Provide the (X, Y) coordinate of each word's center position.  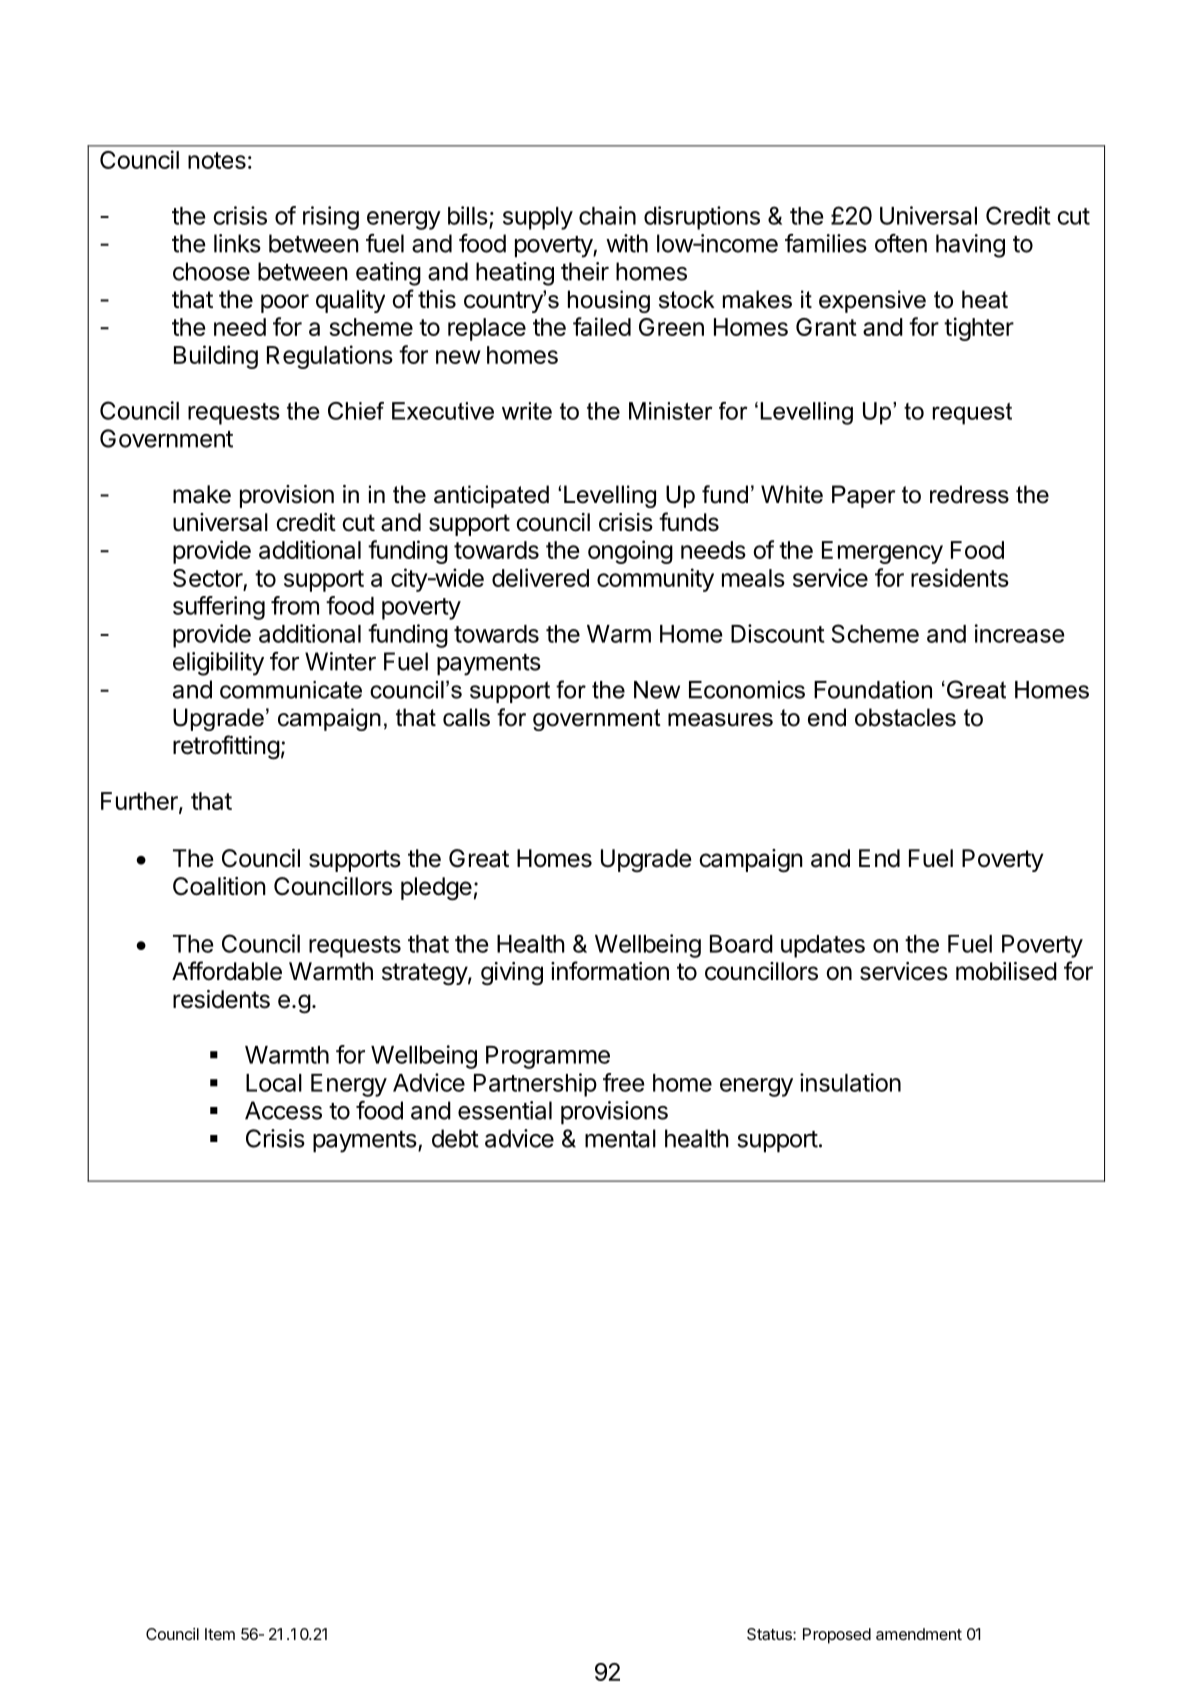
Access (283, 1110)
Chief (356, 411)
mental (620, 1138)
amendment (919, 1634)
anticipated (491, 496)
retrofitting (226, 747)
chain (607, 215)
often (901, 243)
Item (220, 1634)
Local (274, 1083)
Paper (863, 496)
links (237, 243)
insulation (850, 1082)
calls (466, 717)
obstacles (905, 717)
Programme (548, 1057)
